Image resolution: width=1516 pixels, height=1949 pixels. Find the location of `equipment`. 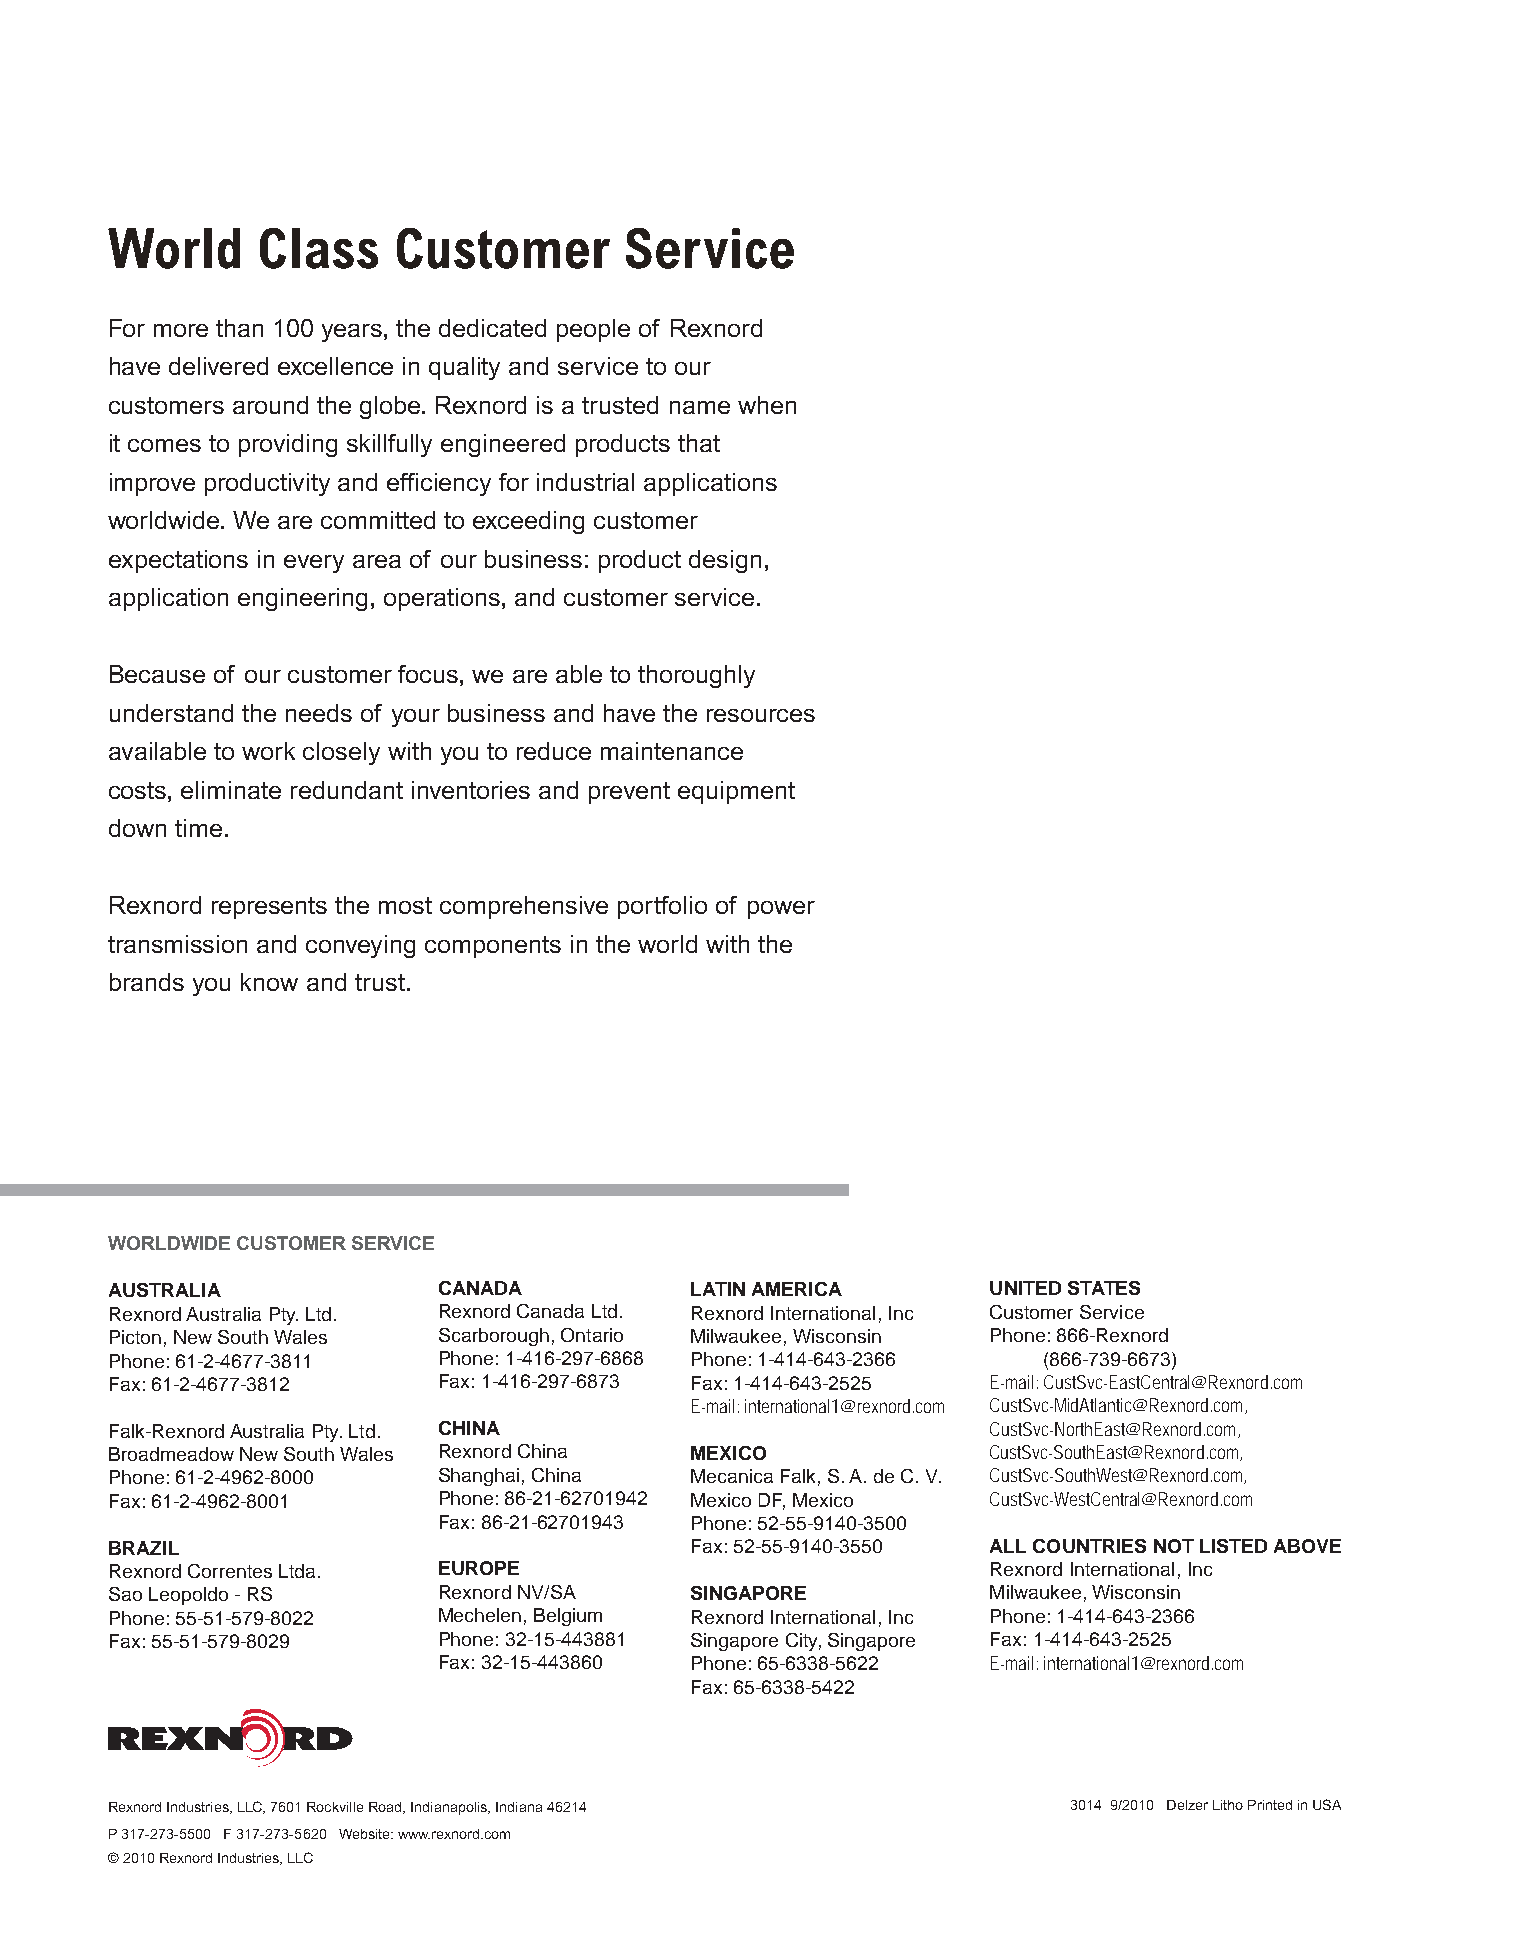

equipment is located at coordinates (736, 792).
